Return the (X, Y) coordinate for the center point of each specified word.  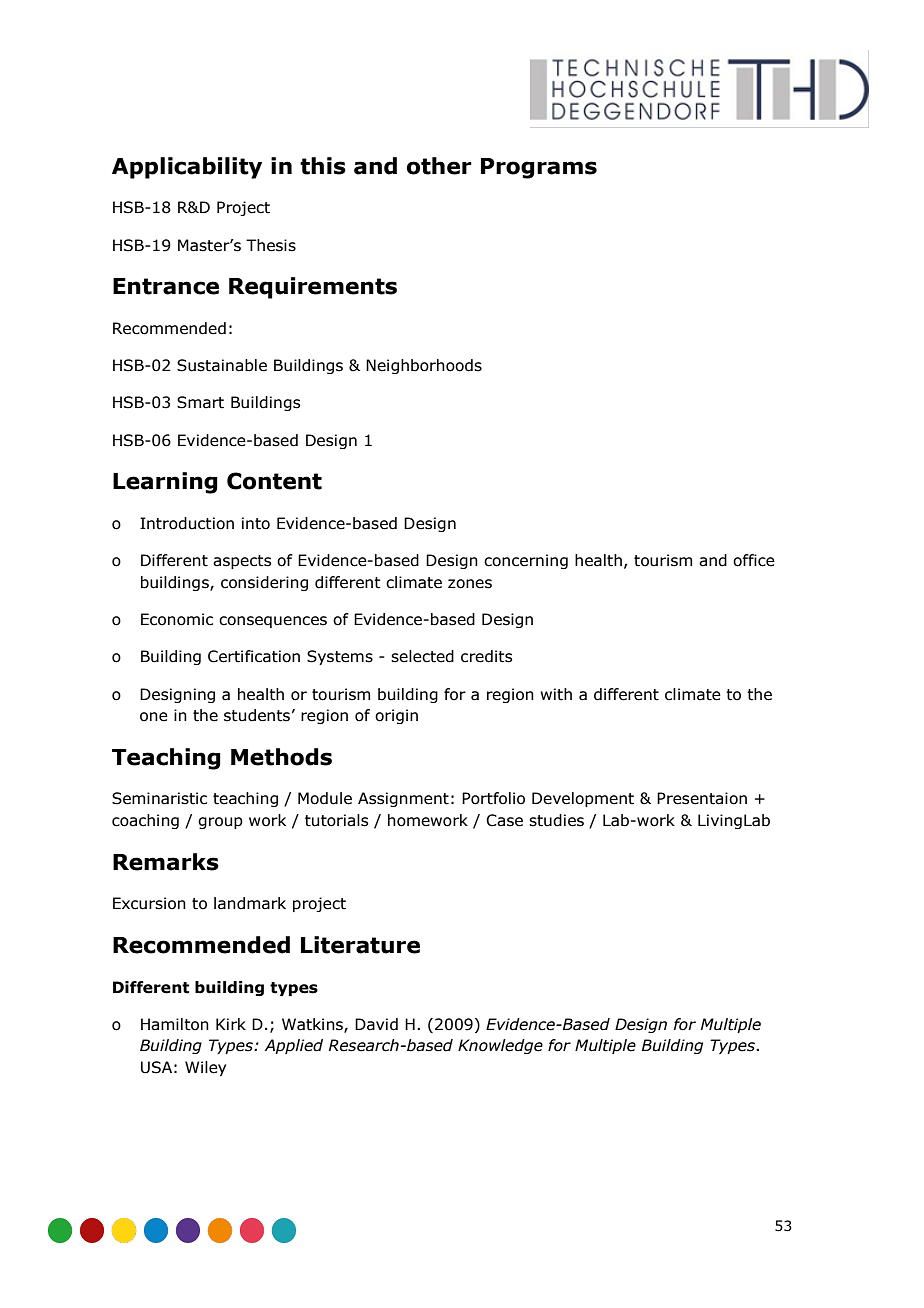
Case (504, 820)
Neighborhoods (424, 366)
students (257, 715)
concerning (526, 561)
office (754, 560)
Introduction (187, 523)
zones (470, 584)
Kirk (231, 1024)
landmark (250, 903)
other (439, 166)
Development (583, 799)
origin (396, 716)
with (556, 694)
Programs (539, 168)
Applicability (187, 168)
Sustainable (222, 365)
